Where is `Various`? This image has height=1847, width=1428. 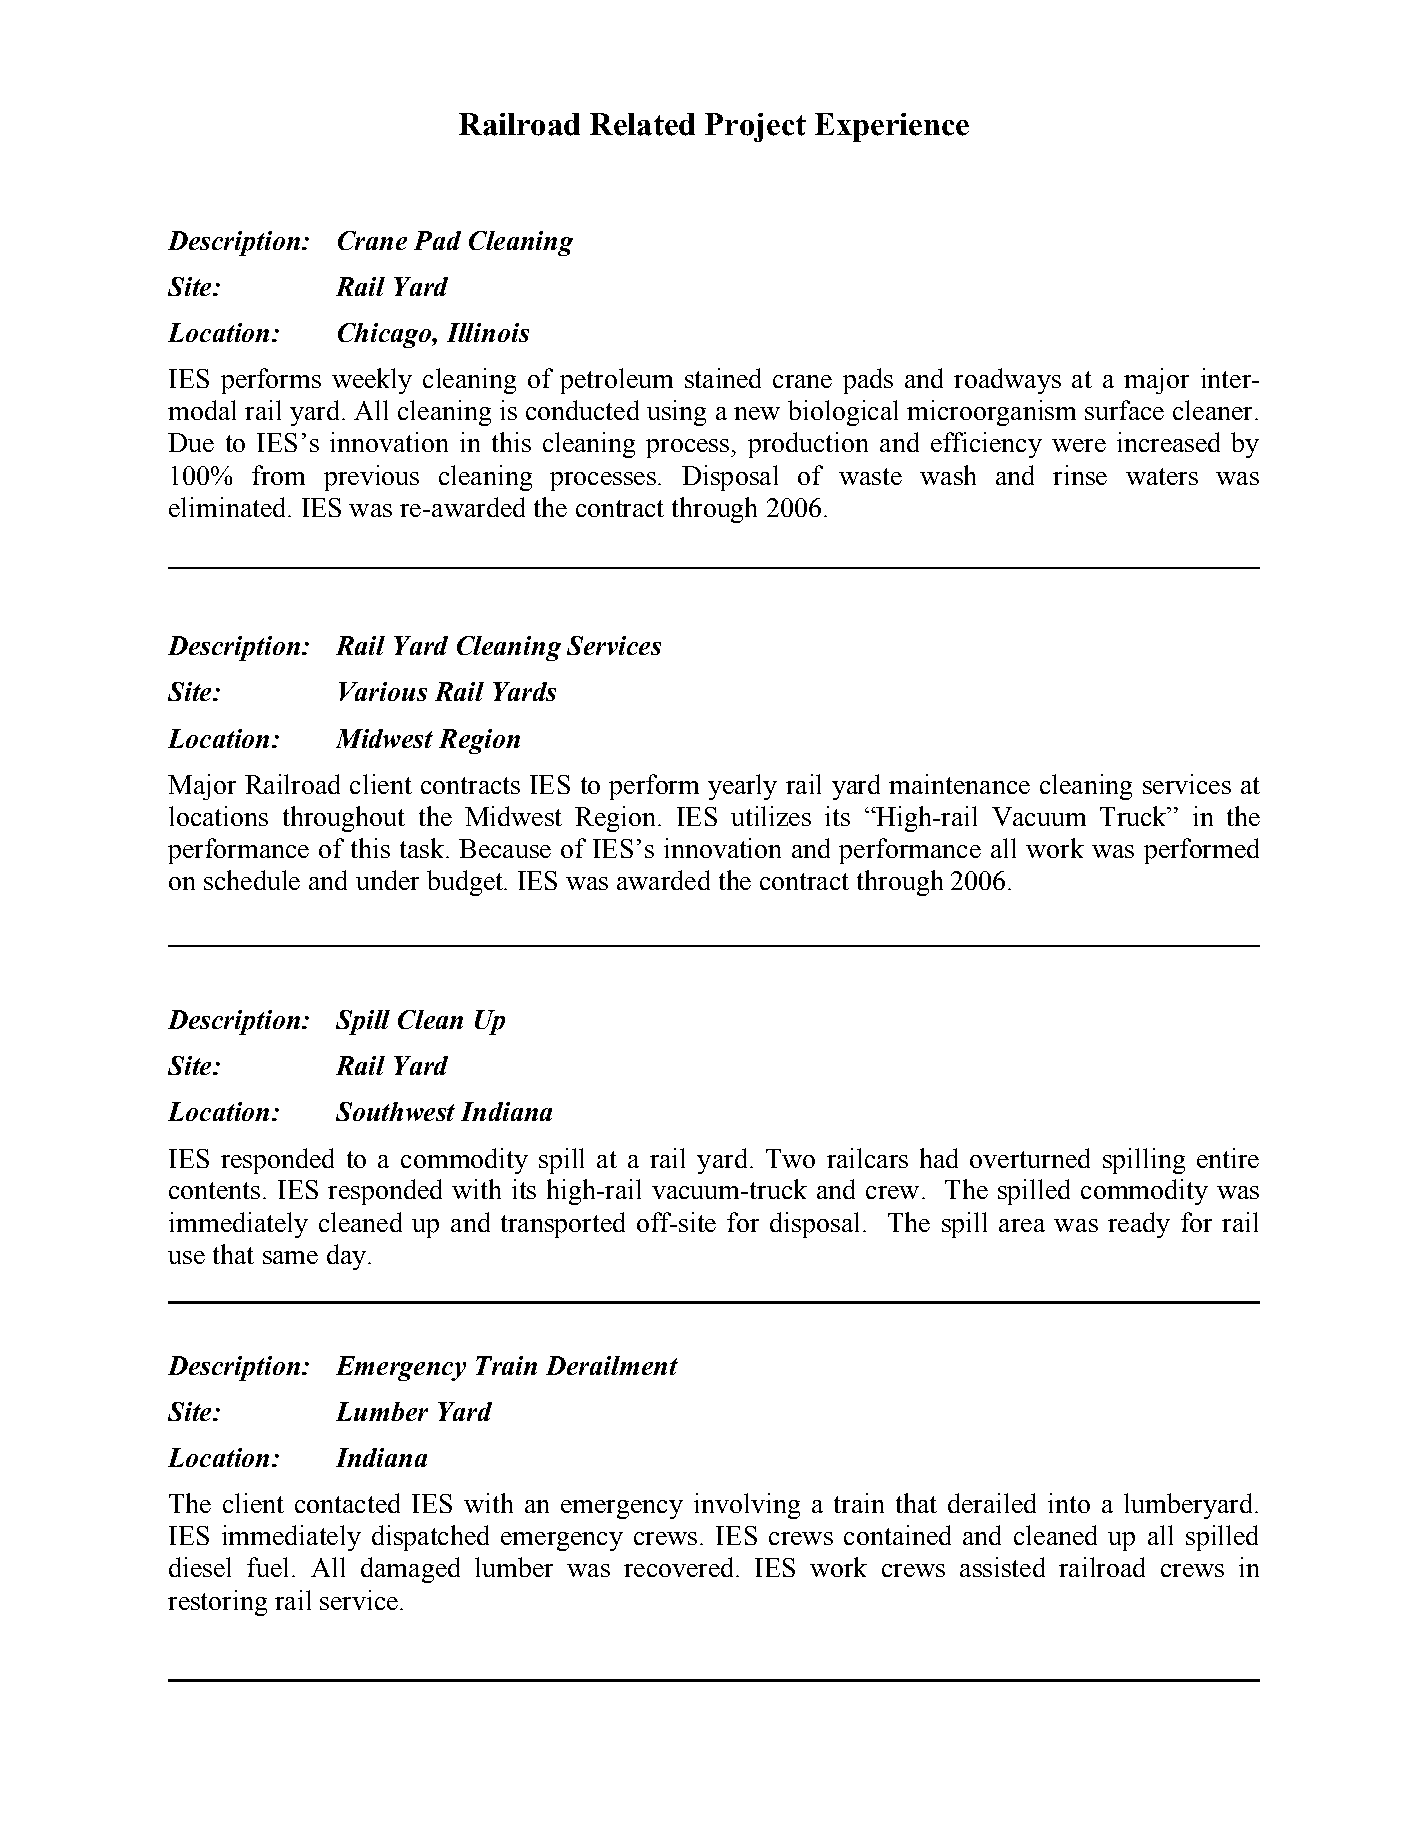
Various is located at coordinates (383, 691).
